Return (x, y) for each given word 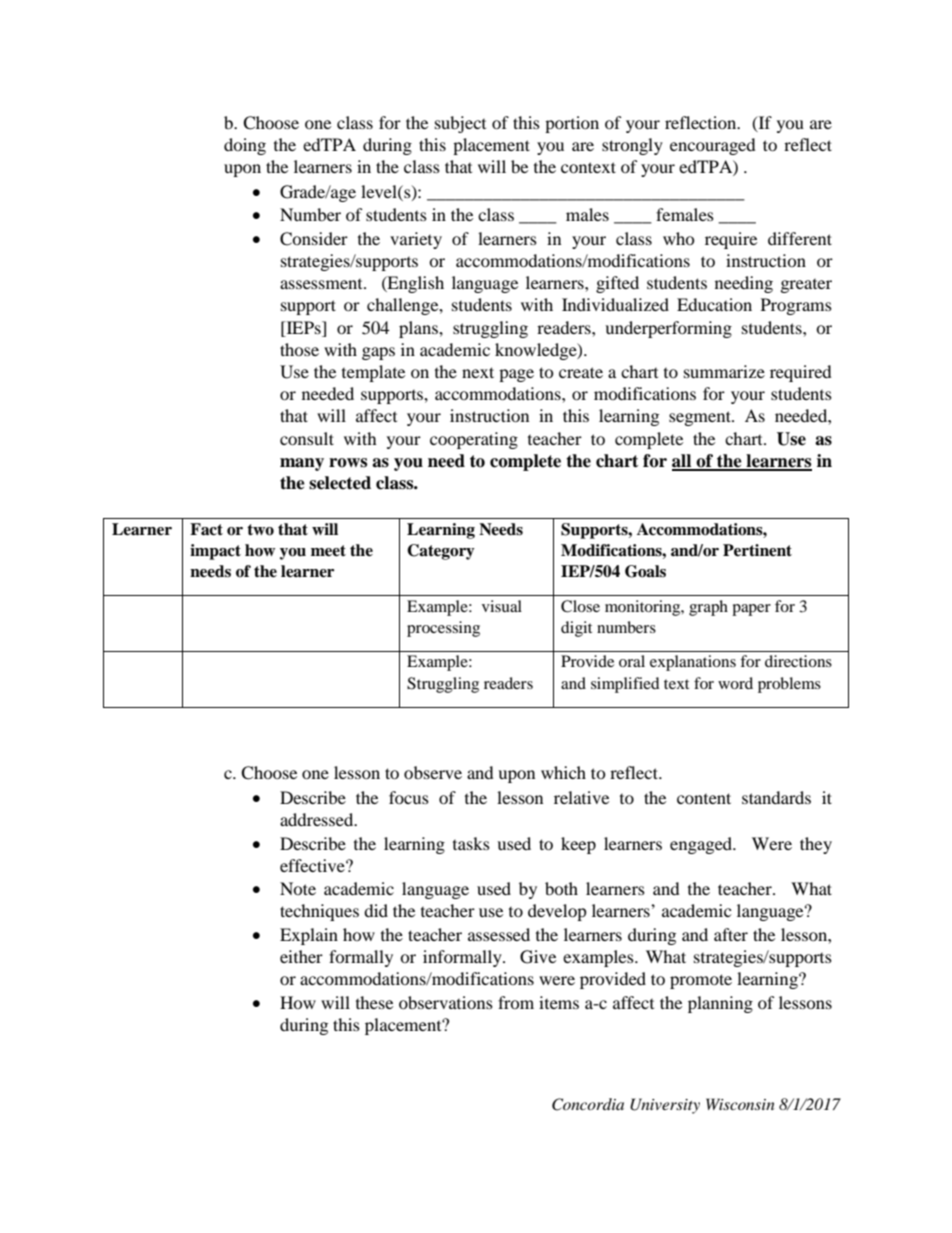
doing (245, 146)
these (374, 1002)
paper (751, 610)
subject (460, 124)
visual (502, 606)
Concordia (588, 1104)
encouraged (713, 146)
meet (328, 551)
